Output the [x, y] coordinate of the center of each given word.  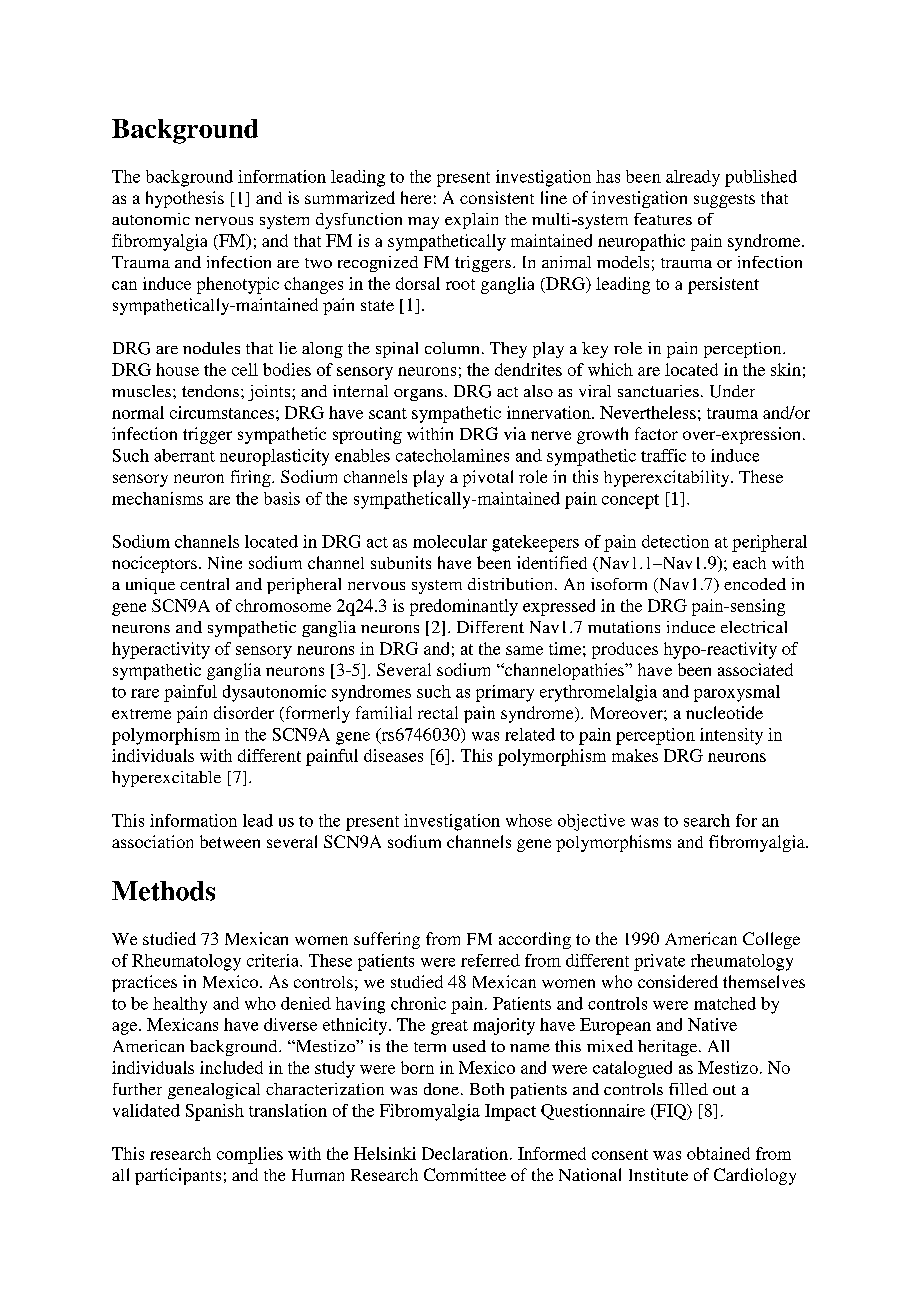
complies [250, 1155]
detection [675, 541]
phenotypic [238, 285]
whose [529, 820]
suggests [724, 201]
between [230, 841]
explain [471, 221]
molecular [450, 541]
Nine [225, 562]
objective [591, 822]
